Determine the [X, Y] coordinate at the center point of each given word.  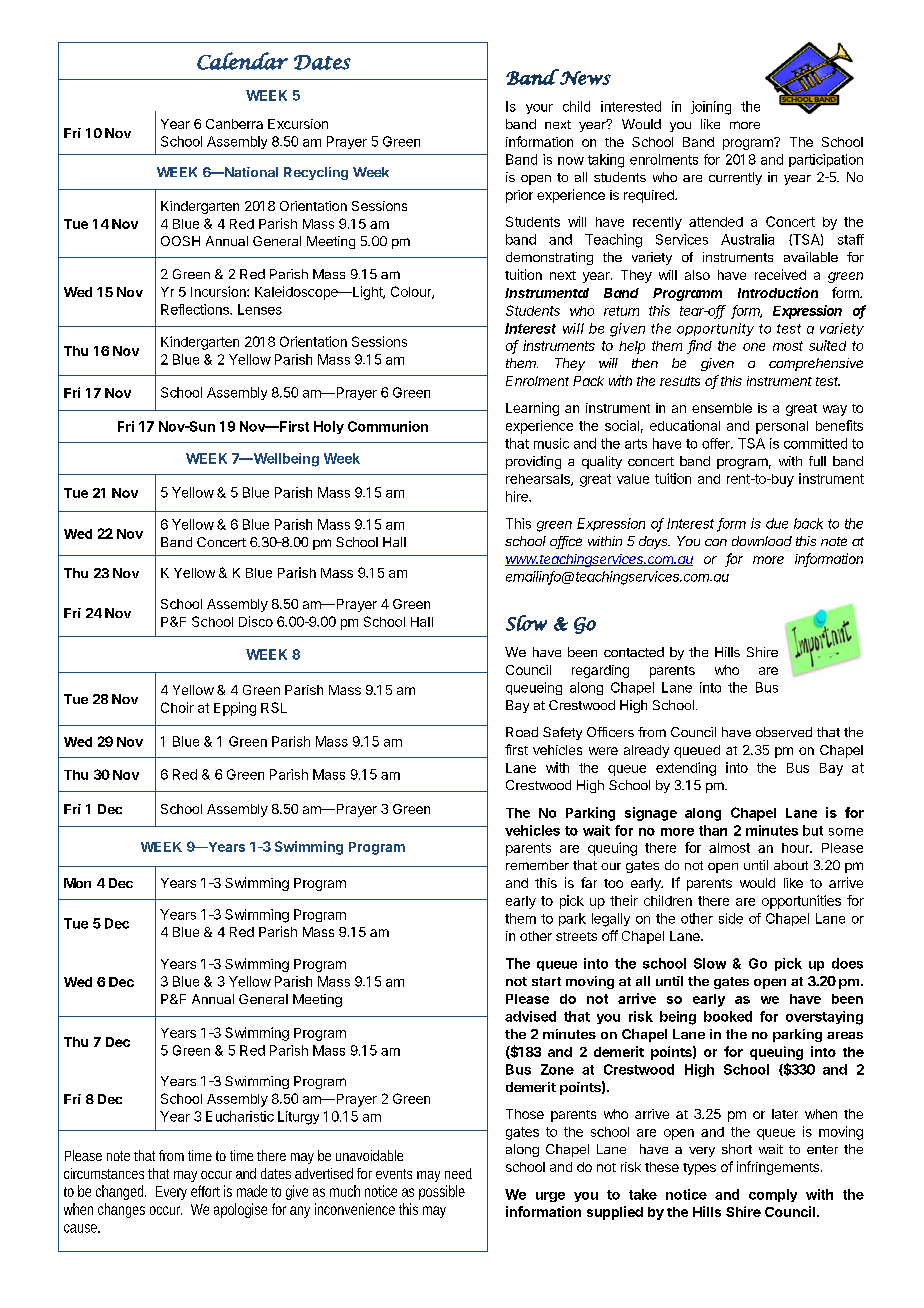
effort [205, 1191]
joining [711, 108]
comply [773, 1195]
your [539, 109]
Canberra [234, 124]
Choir [177, 707]
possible [442, 1192]
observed [784, 732]
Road [522, 732]
